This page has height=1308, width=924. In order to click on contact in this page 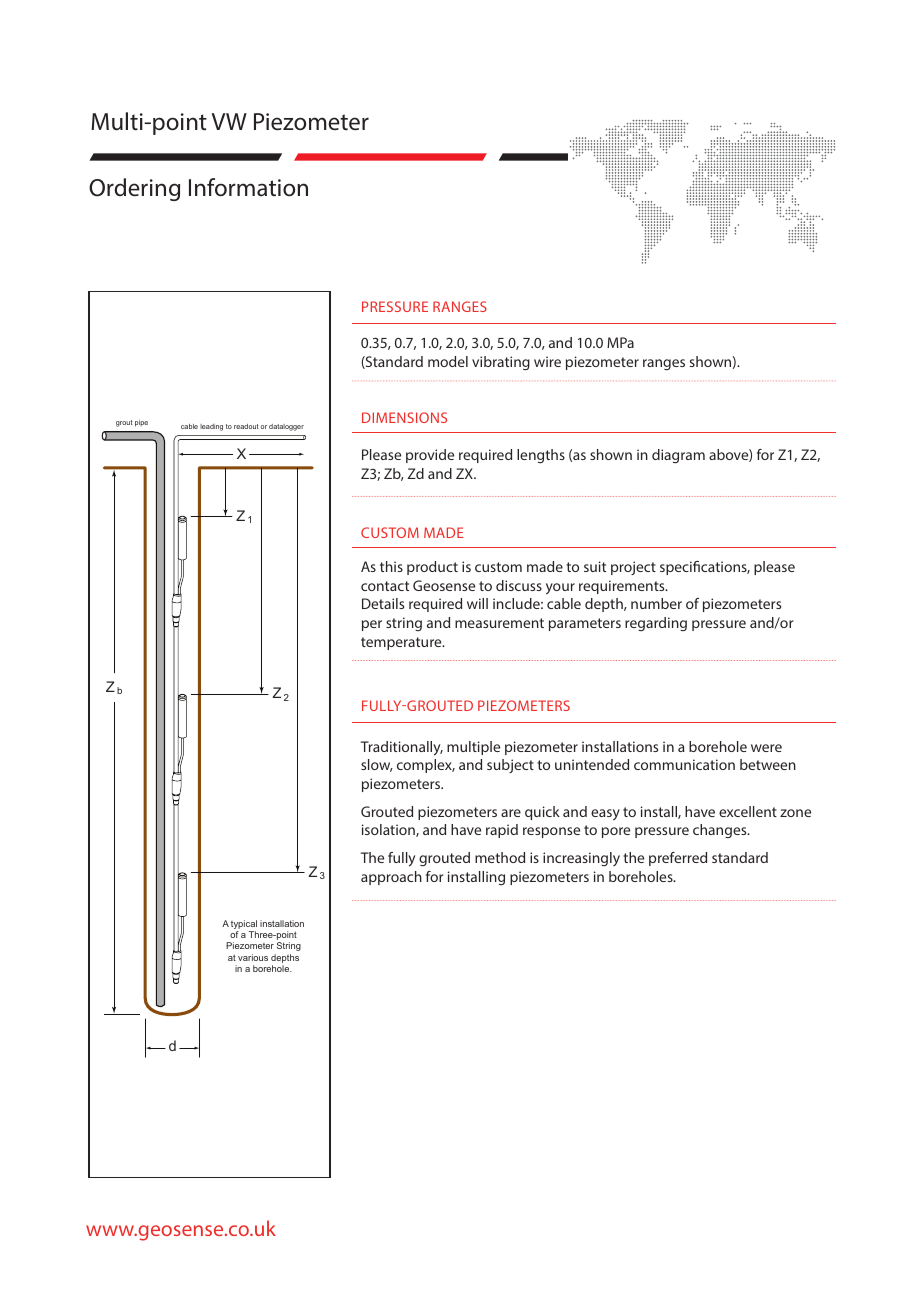, I will do `click(385, 586)`.
